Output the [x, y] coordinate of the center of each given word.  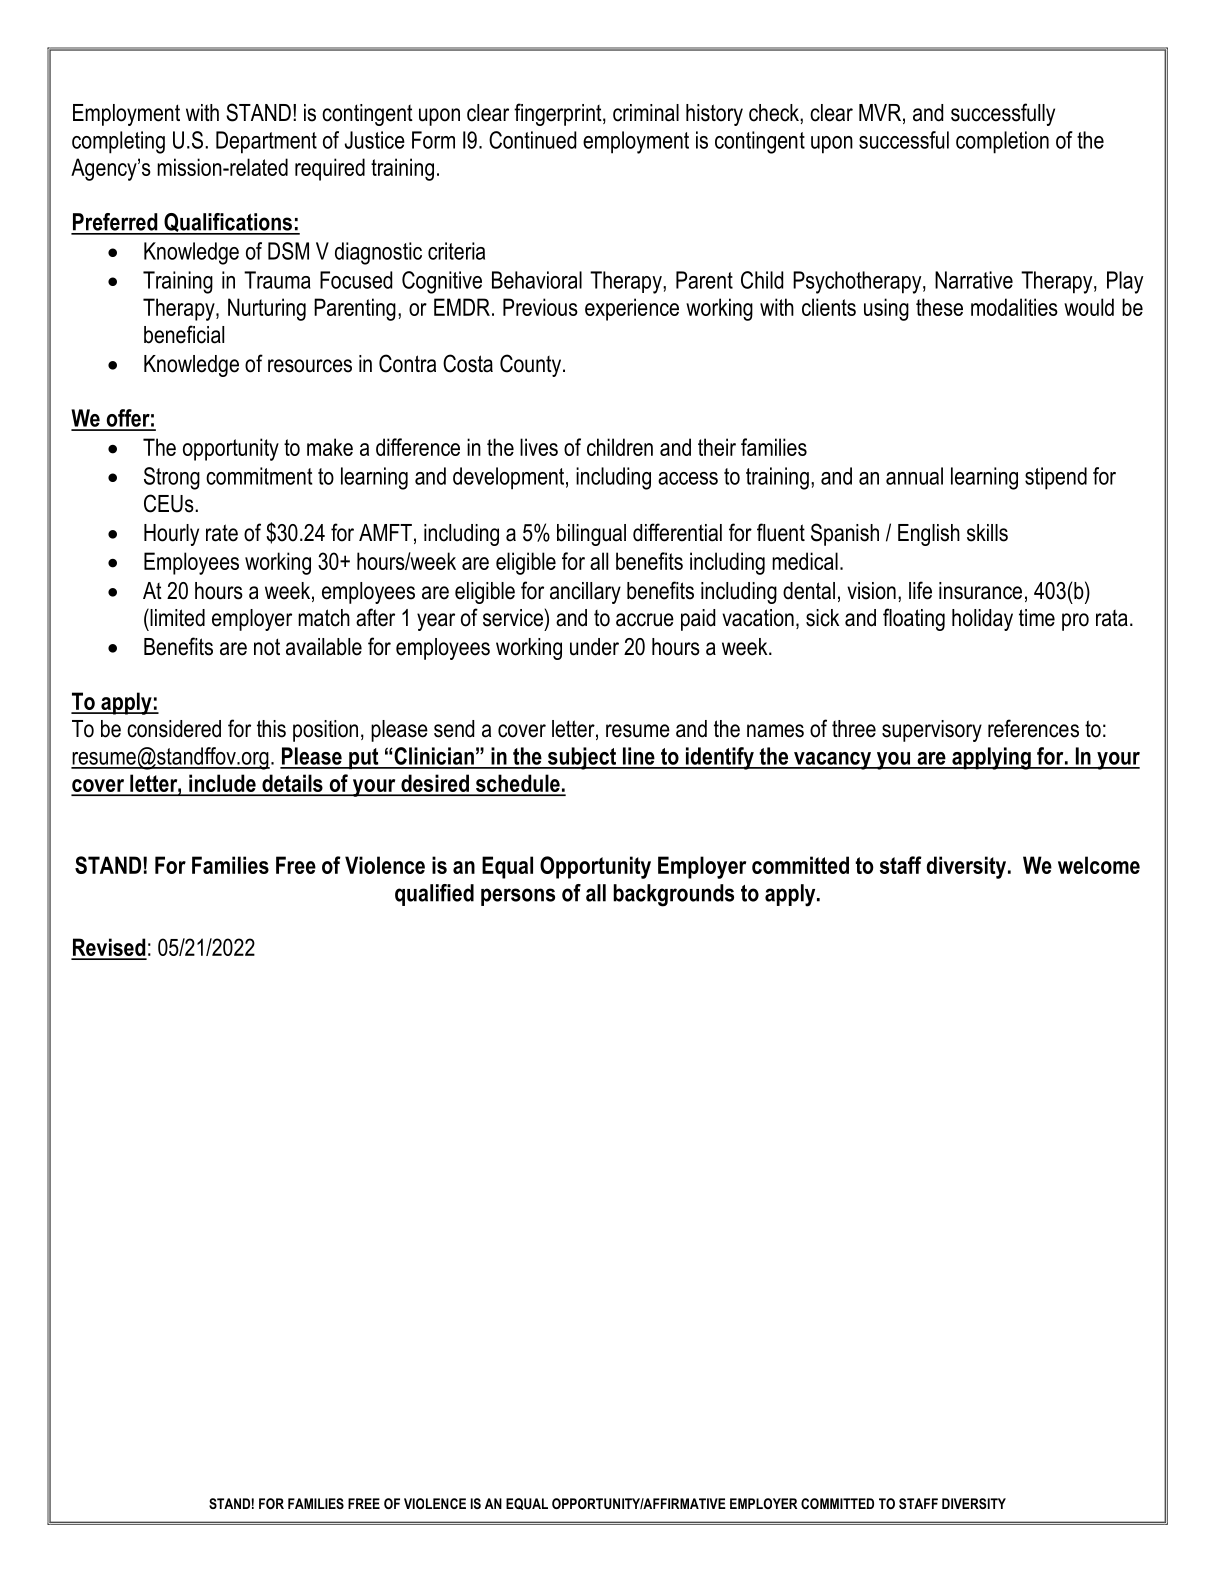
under [594, 647]
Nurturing [267, 309]
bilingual [591, 535]
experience [632, 309]
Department [266, 142]
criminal [646, 113]
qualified [434, 895]
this [271, 729]
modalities [1014, 307]
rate [222, 533]
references [1033, 728]
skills [987, 533]
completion [1002, 142]
